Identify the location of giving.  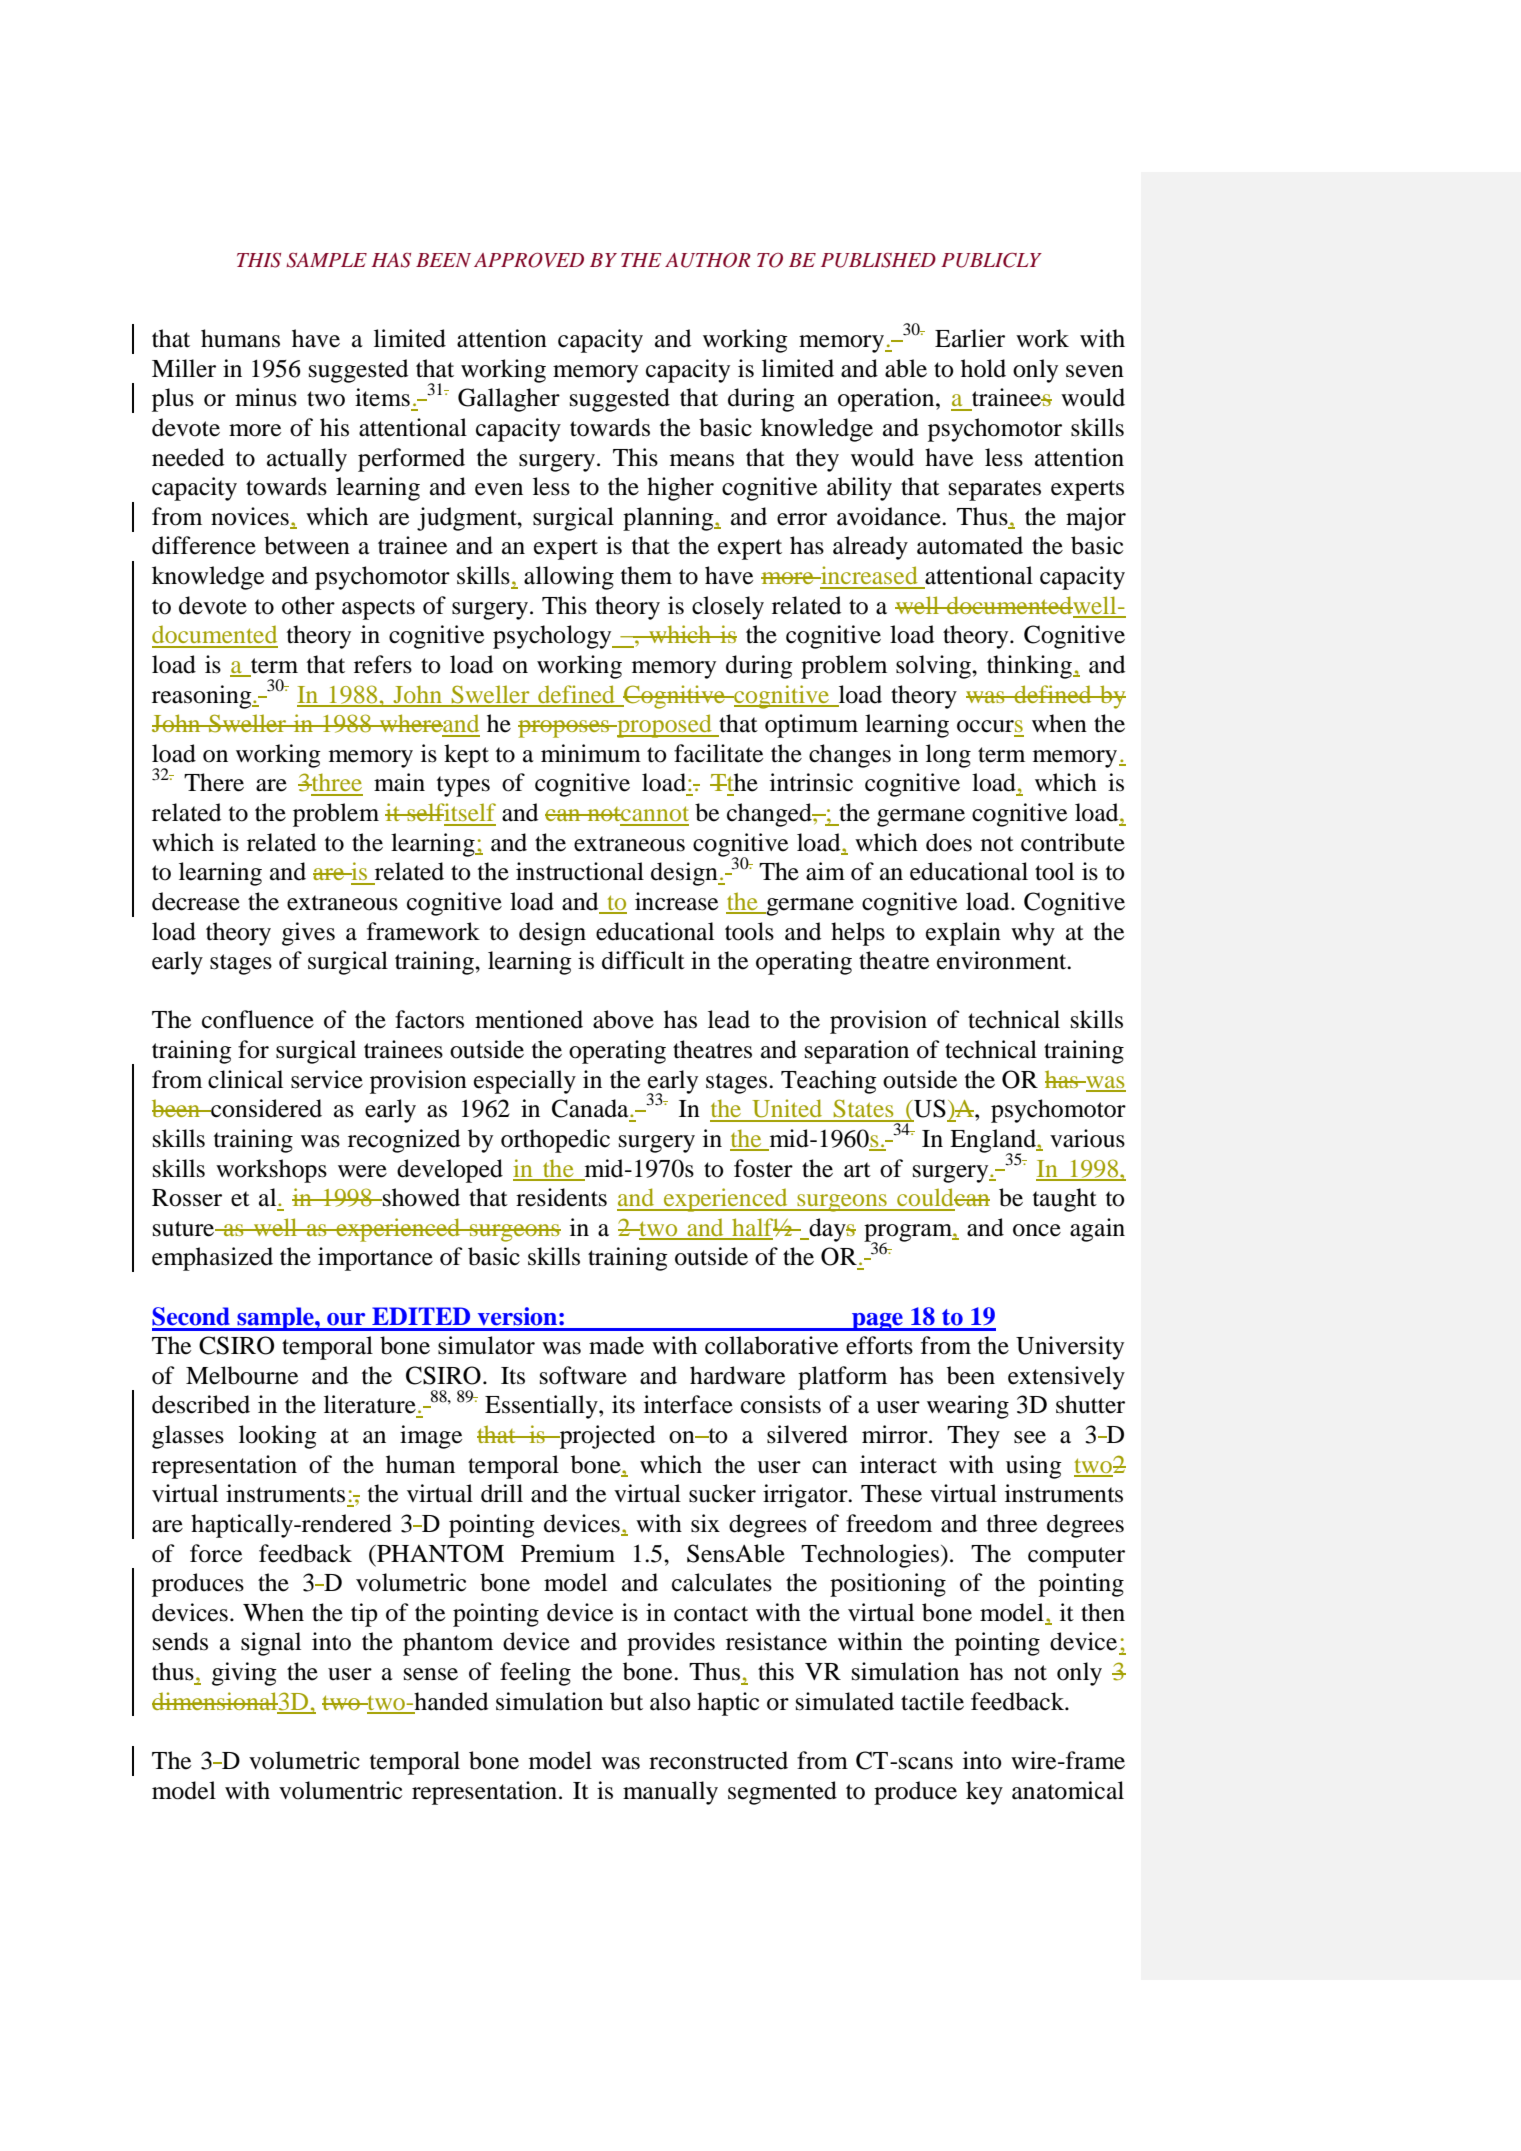
(244, 1674).
